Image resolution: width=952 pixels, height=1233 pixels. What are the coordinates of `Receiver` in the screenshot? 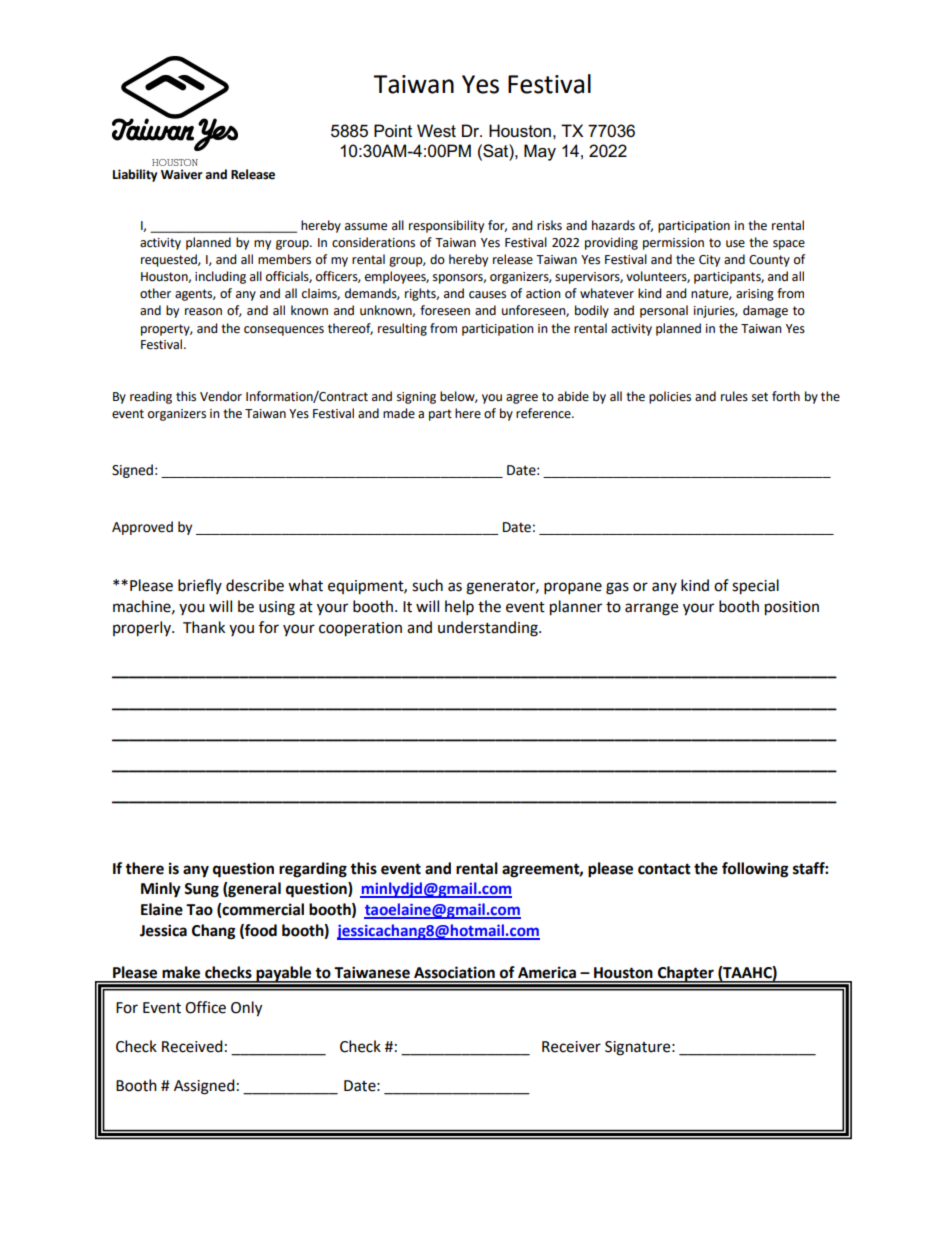 It's located at (571, 1047).
